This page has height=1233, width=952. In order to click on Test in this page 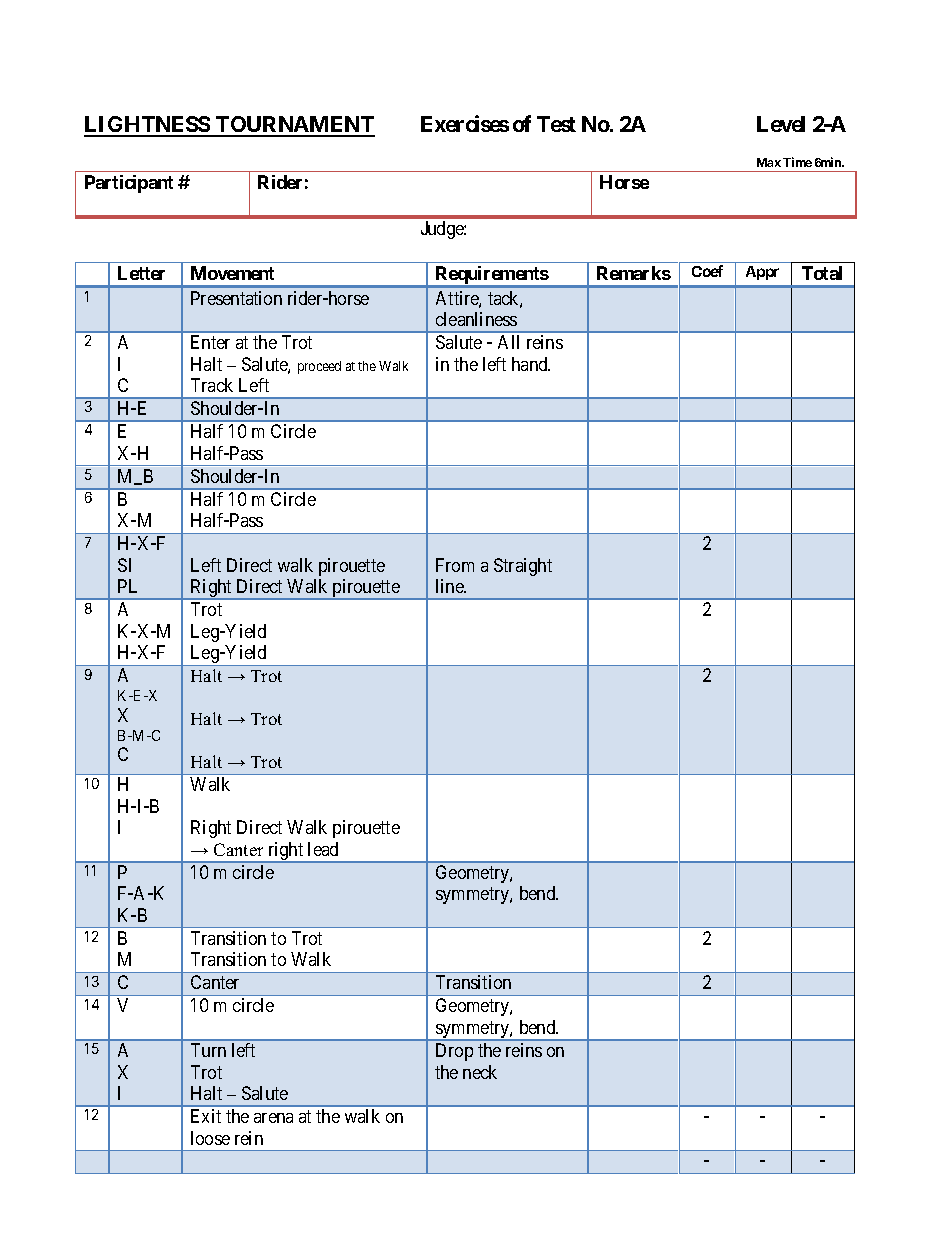, I will do `click(556, 124)`.
